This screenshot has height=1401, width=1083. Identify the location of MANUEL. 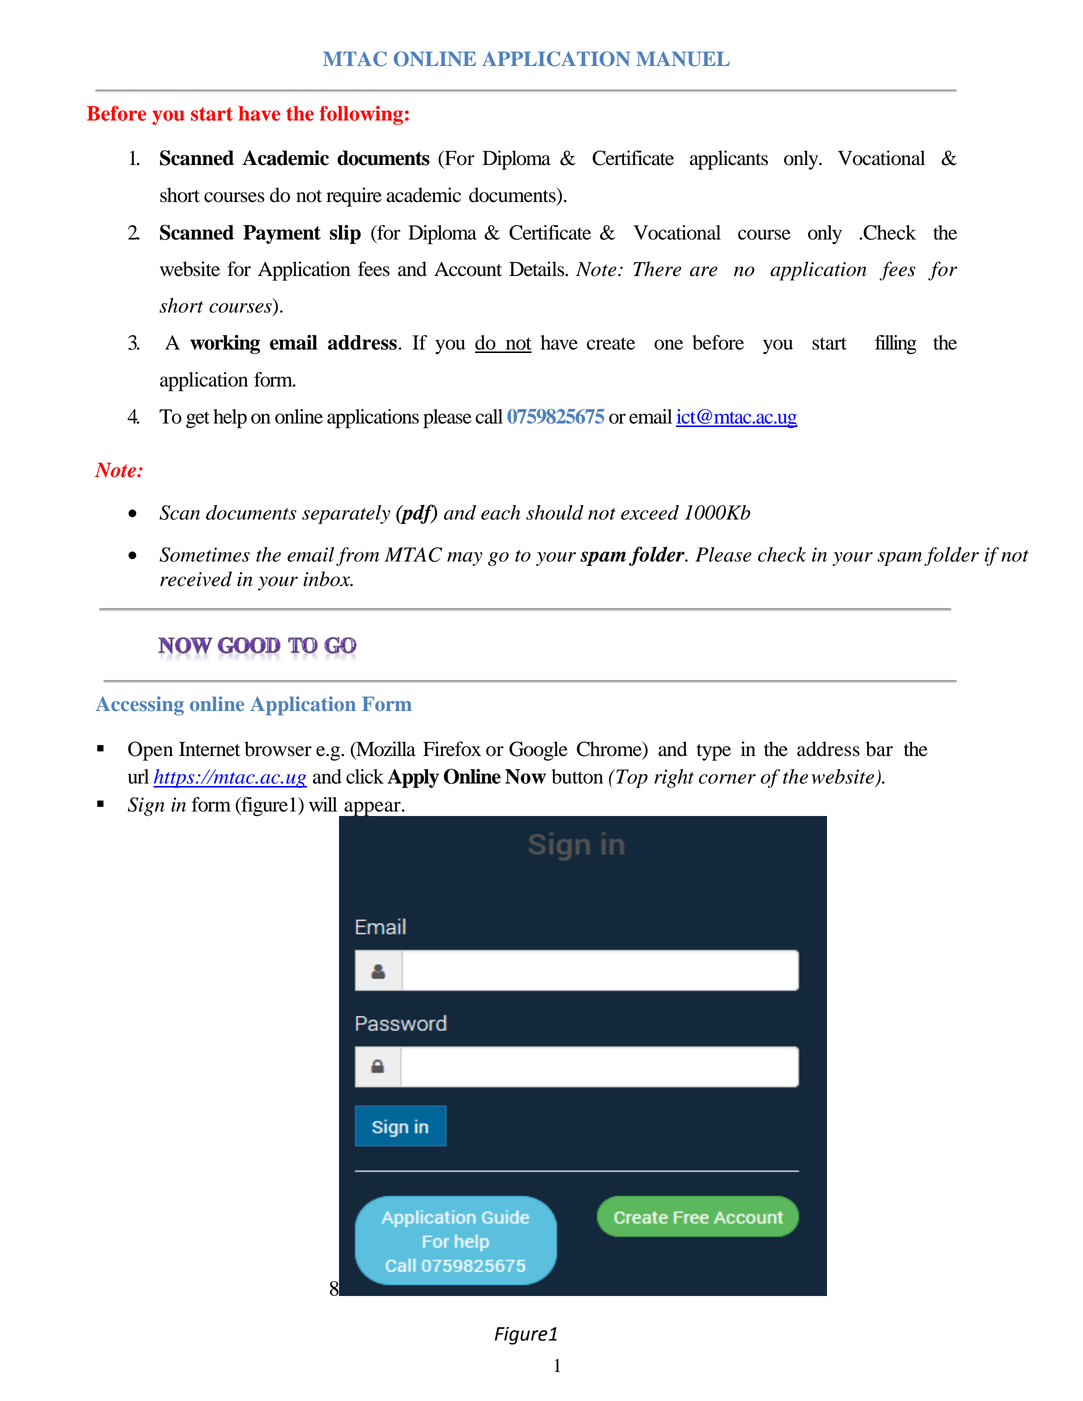
(683, 59).
